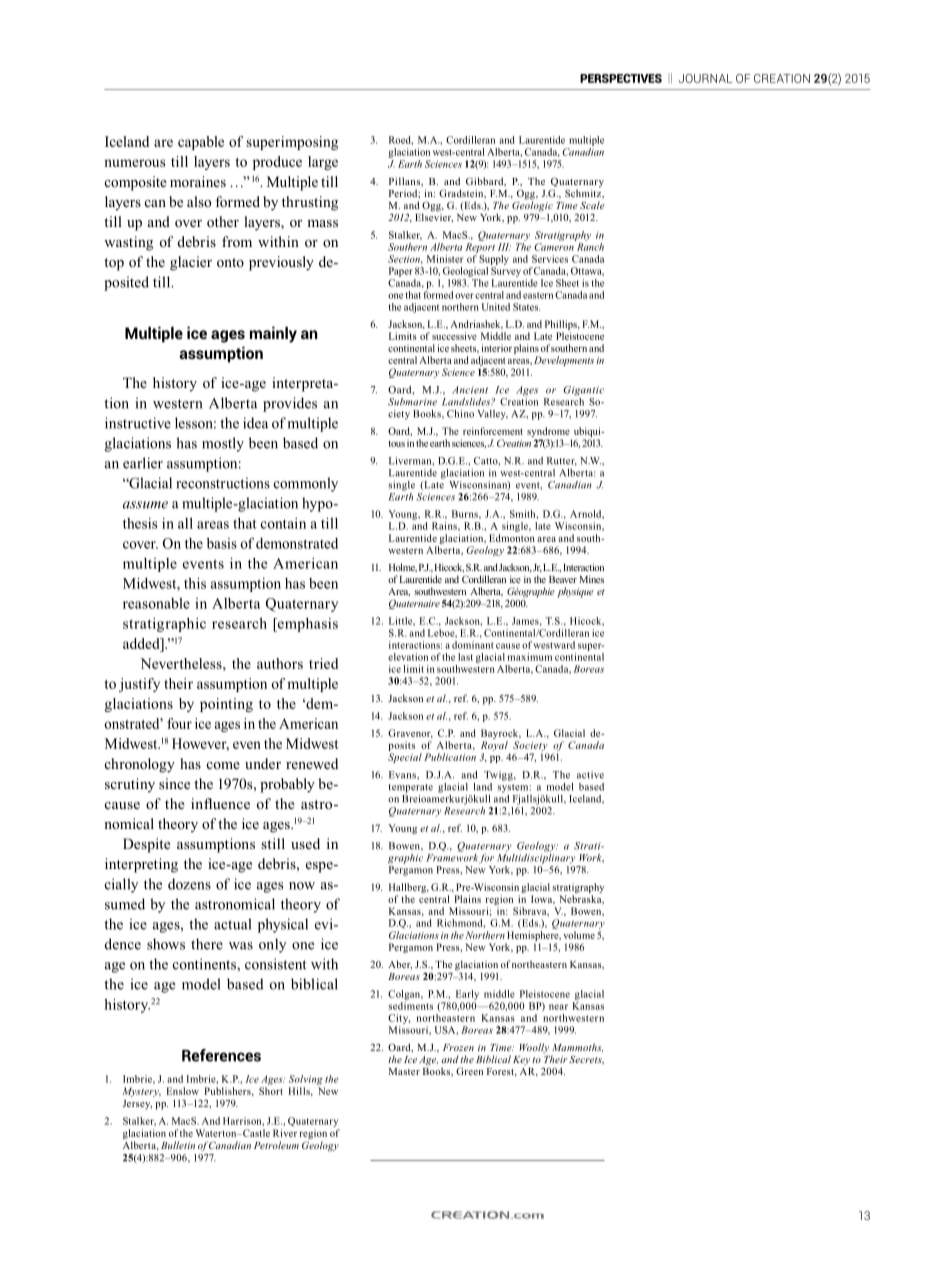 The image size is (952, 1270). Describe the element at coordinates (223, 444) in the screenshot. I see `mostly` at that location.
